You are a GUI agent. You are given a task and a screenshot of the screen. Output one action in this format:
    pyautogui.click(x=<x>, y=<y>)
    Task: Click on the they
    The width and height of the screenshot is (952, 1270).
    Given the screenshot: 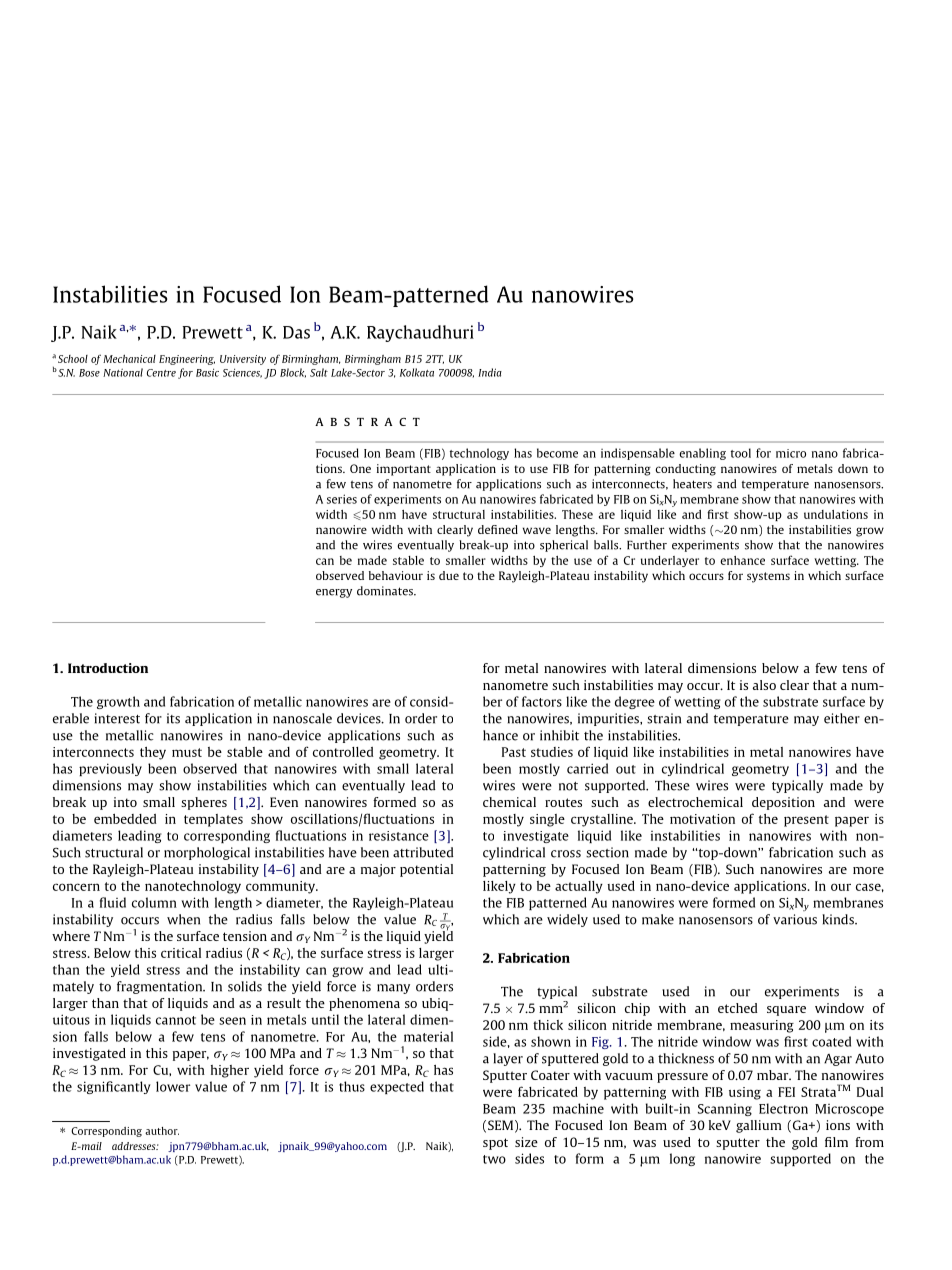 What is the action you would take?
    pyautogui.click(x=153, y=753)
